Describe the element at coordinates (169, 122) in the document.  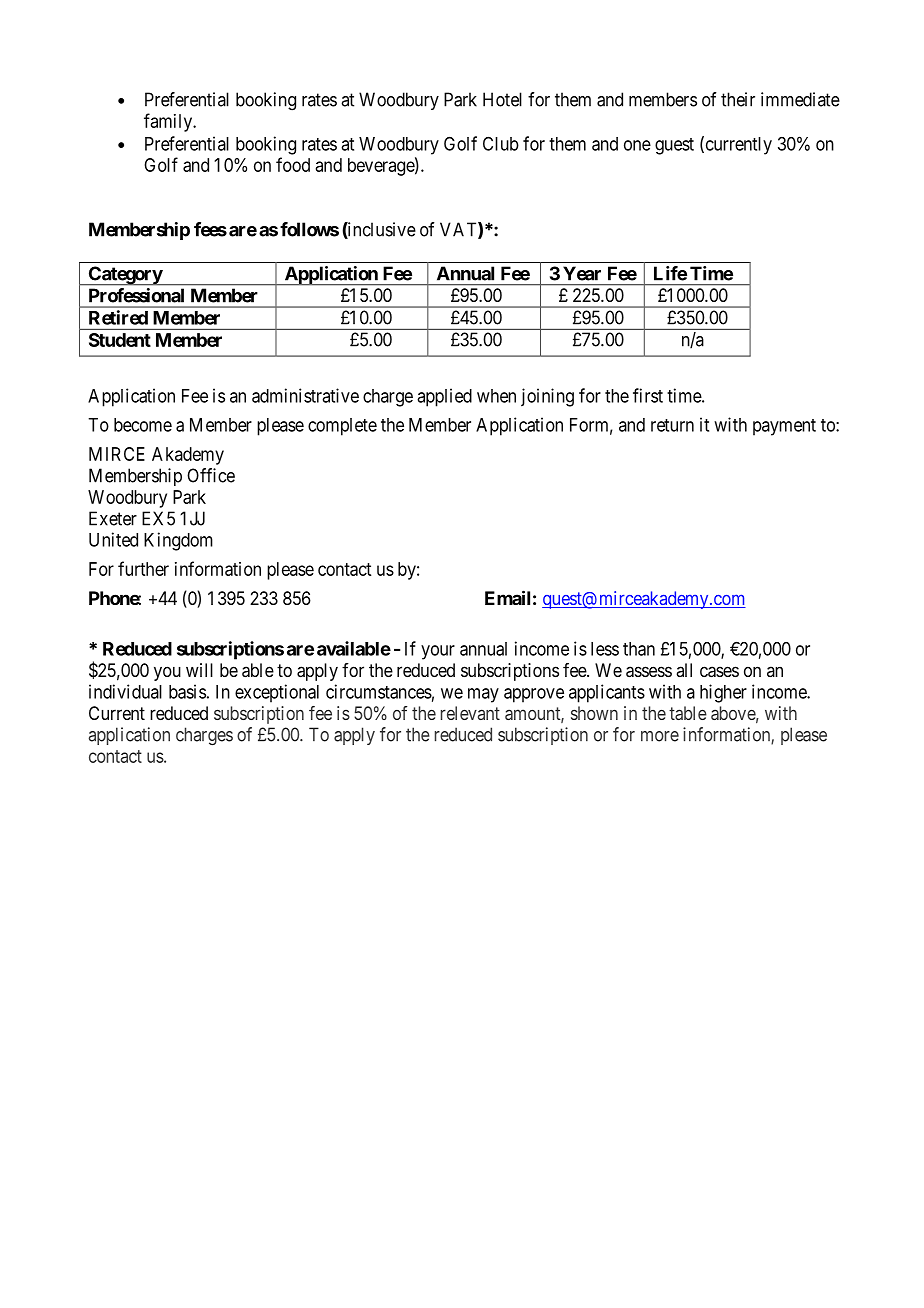
I see `family` at that location.
